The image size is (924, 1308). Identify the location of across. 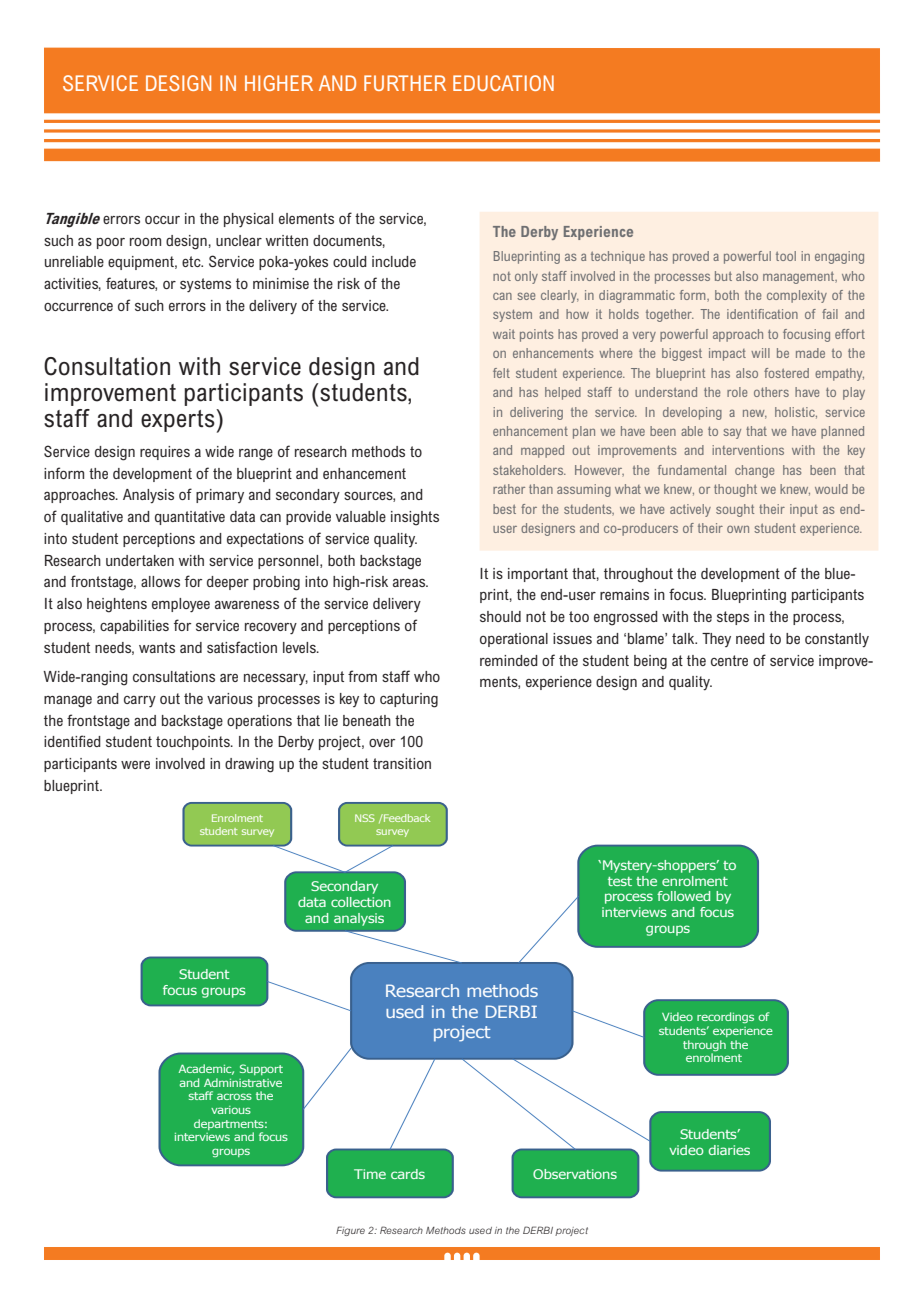
(234, 1096).
